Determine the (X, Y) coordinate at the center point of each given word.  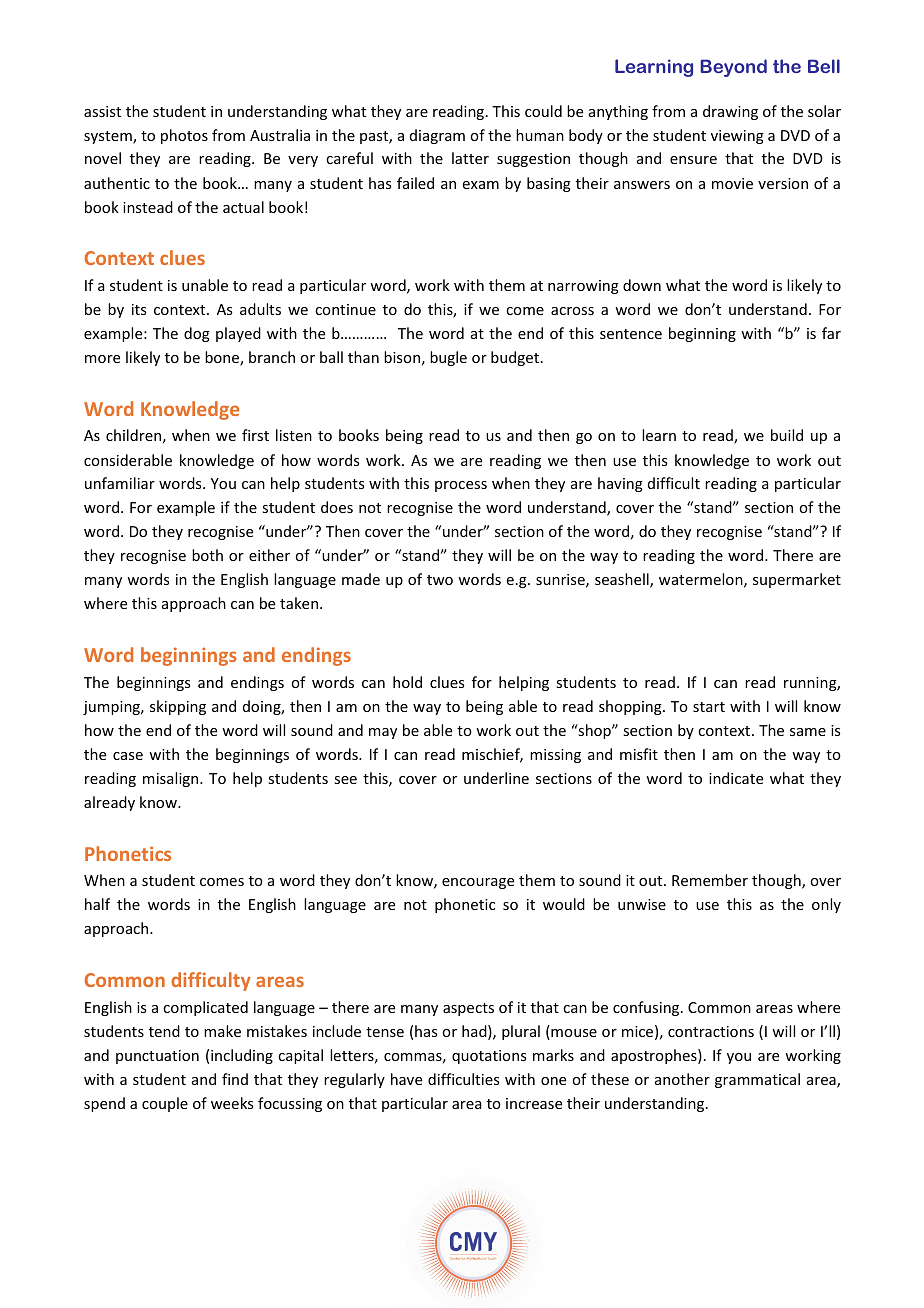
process (461, 486)
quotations (489, 1057)
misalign (172, 779)
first (255, 435)
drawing (730, 112)
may (383, 733)
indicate (736, 778)
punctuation (157, 1057)
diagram (437, 136)
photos (184, 136)
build (787, 435)
